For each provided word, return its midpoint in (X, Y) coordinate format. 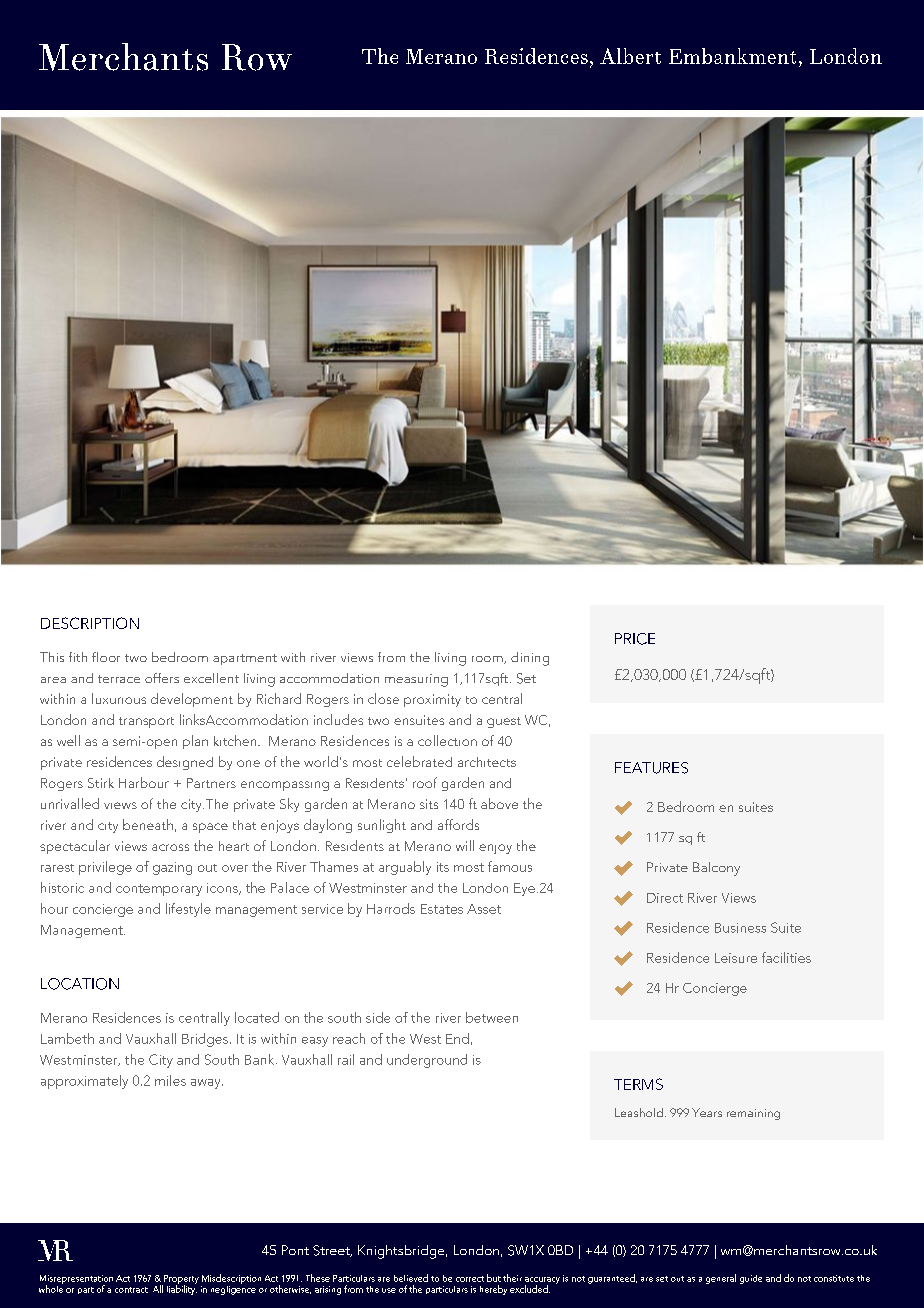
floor (106, 657)
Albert (630, 56)
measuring (416, 680)
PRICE (635, 639)
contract (131, 1290)
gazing (172, 868)
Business (740, 928)
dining (530, 659)
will (465, 845)
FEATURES (651, 768)
